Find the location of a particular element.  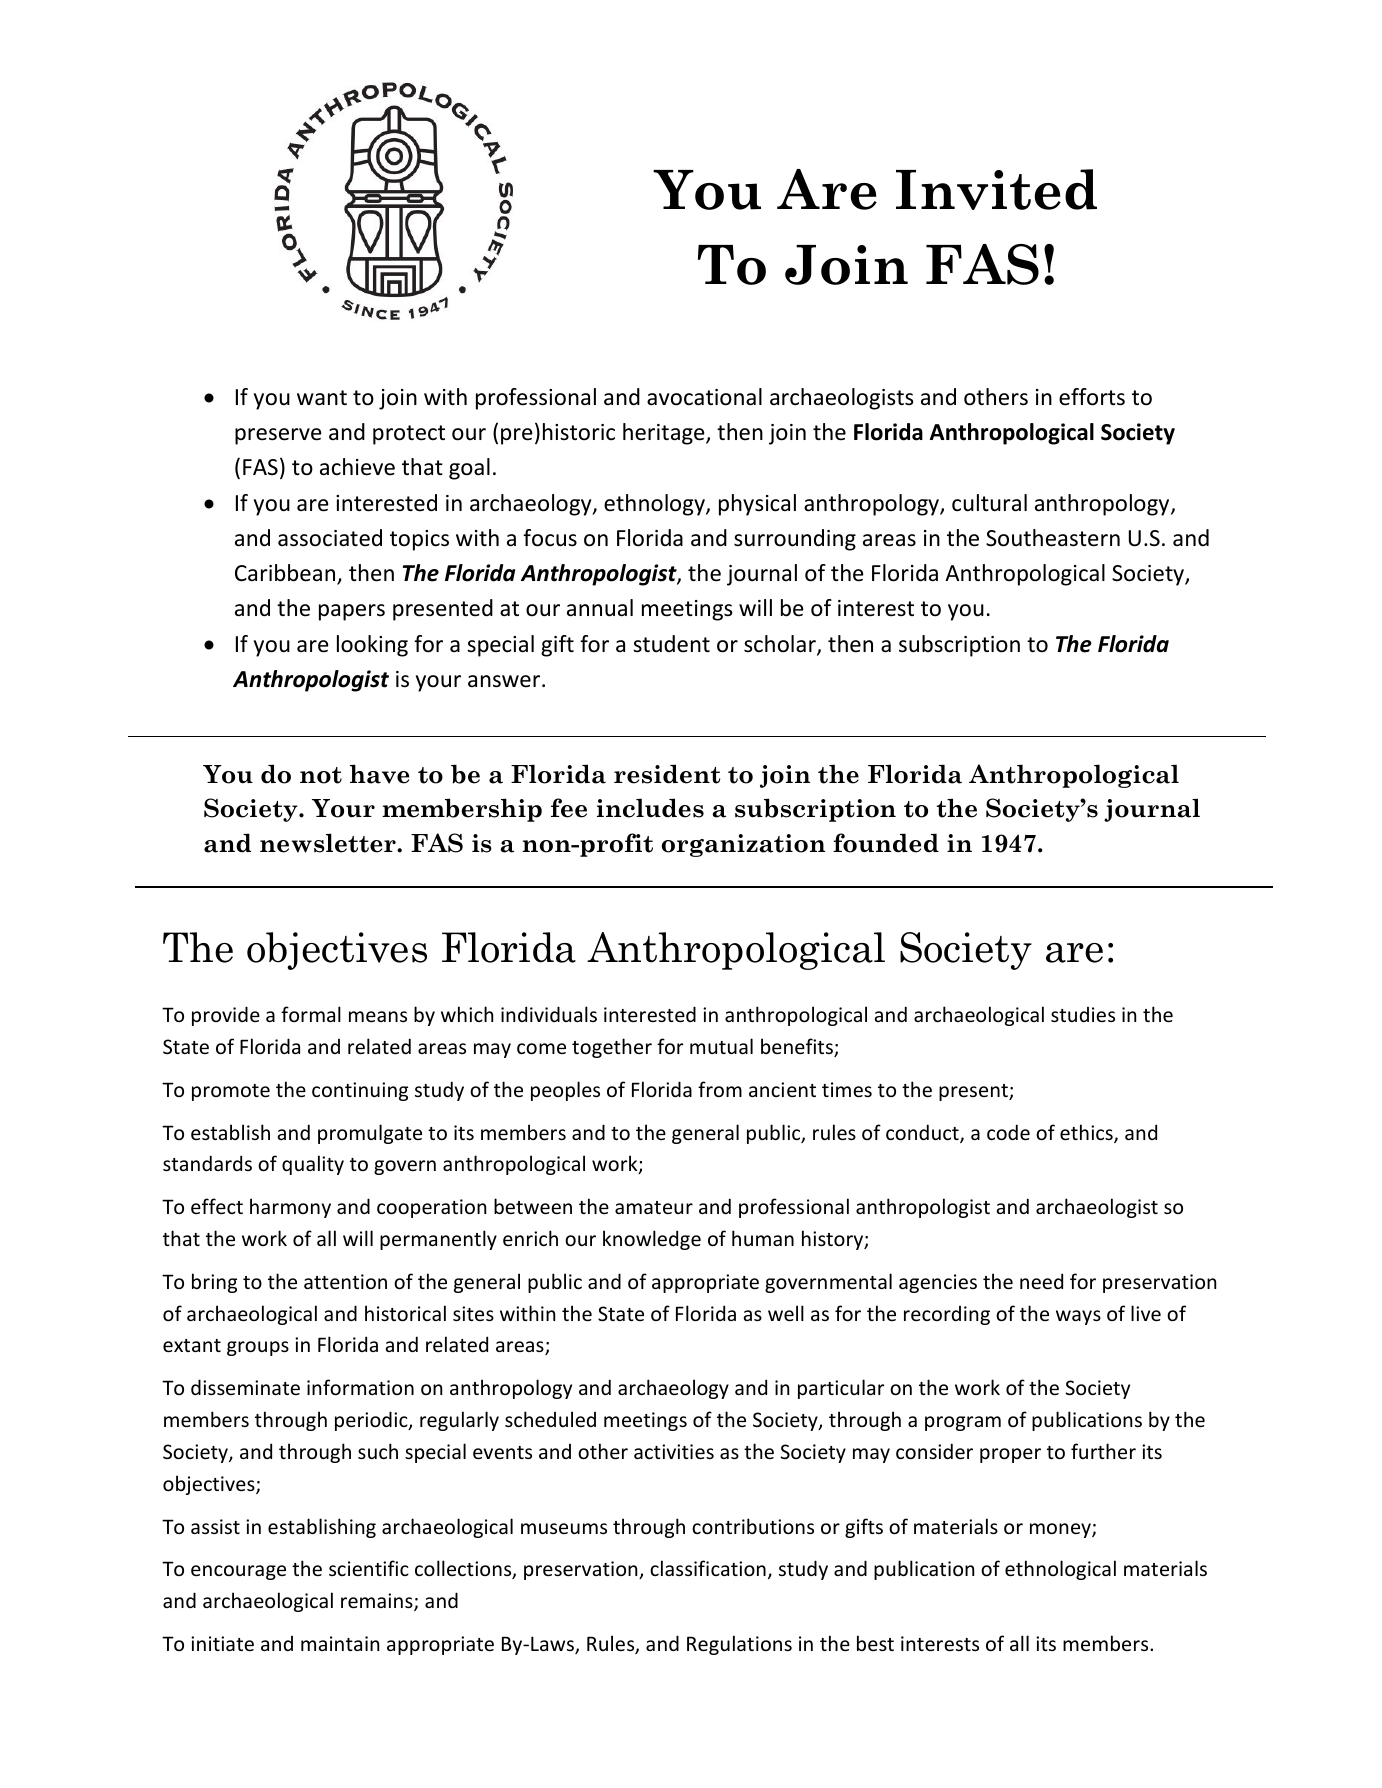

maintain is located at coordinates (340, 1643).
